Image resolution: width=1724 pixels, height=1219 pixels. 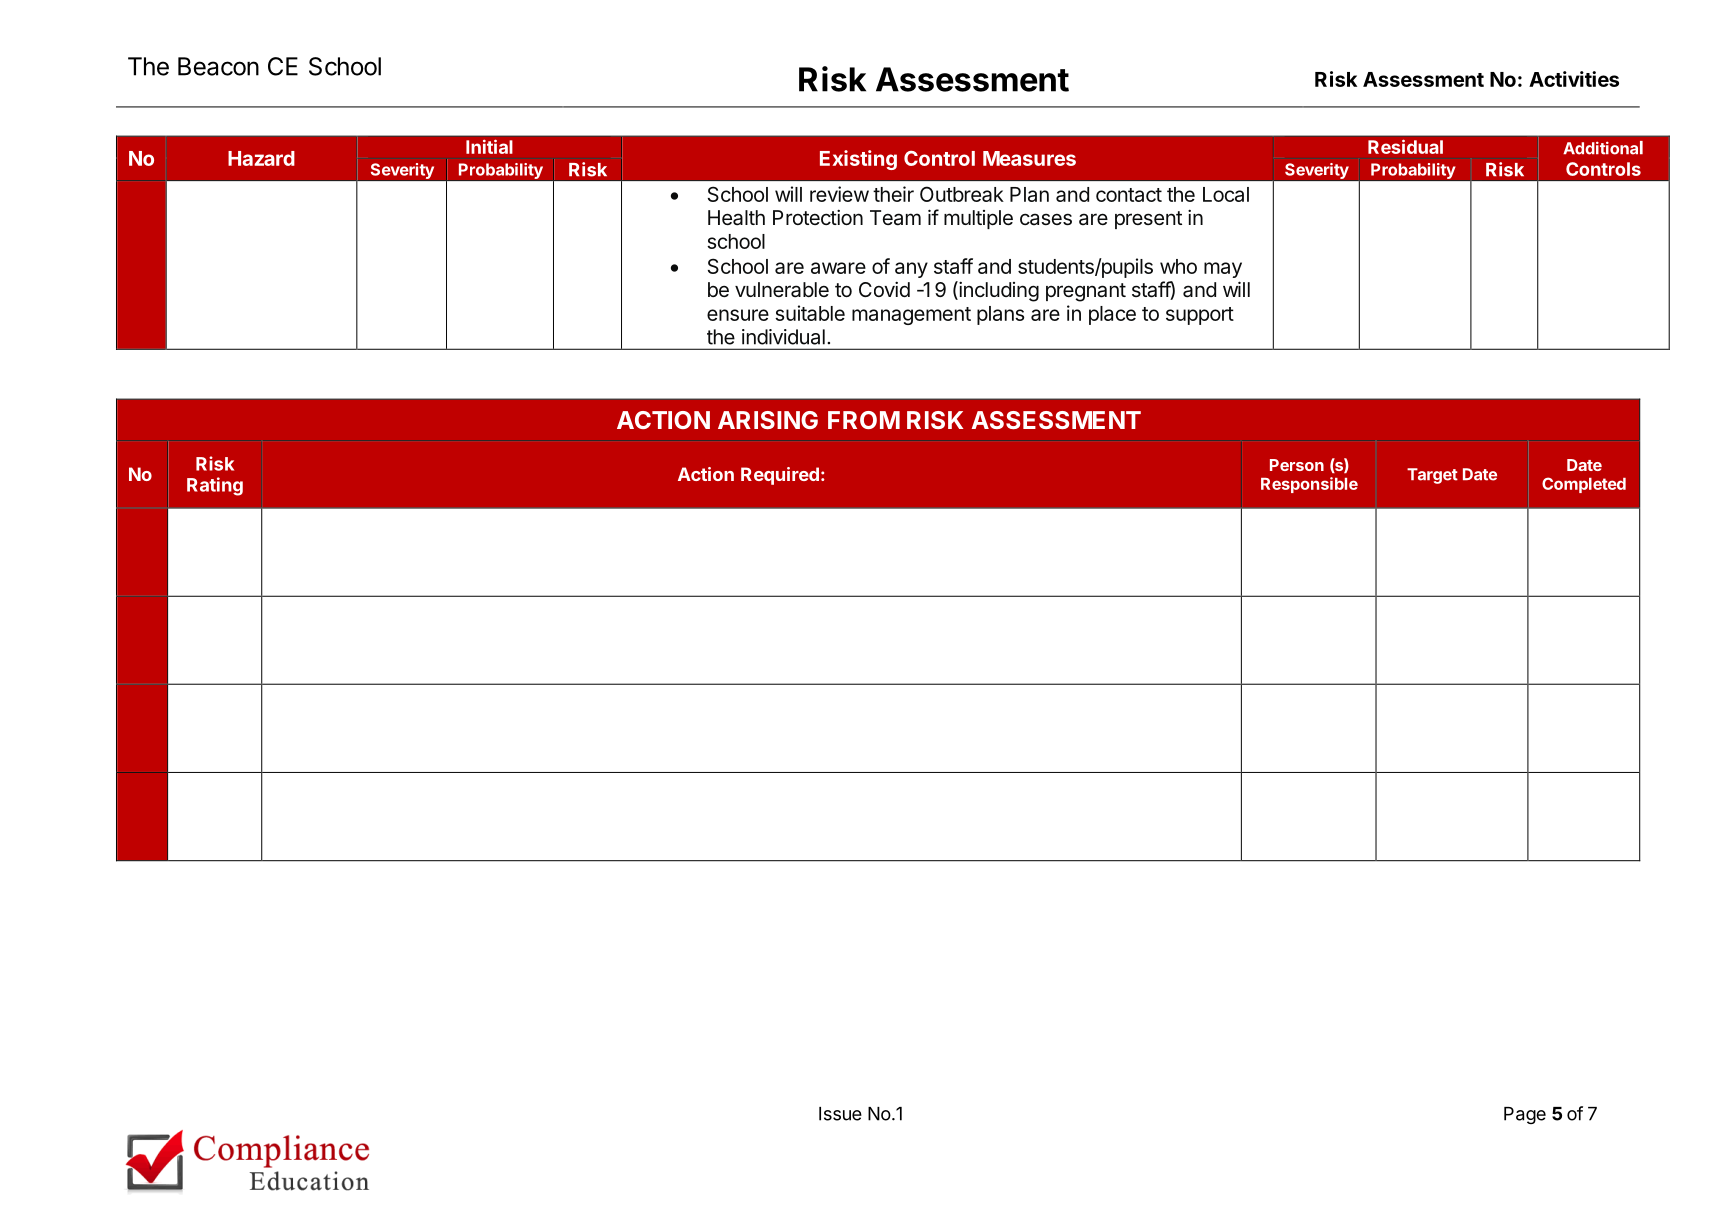 I want to click on Required, so click(x=780, y=476).
